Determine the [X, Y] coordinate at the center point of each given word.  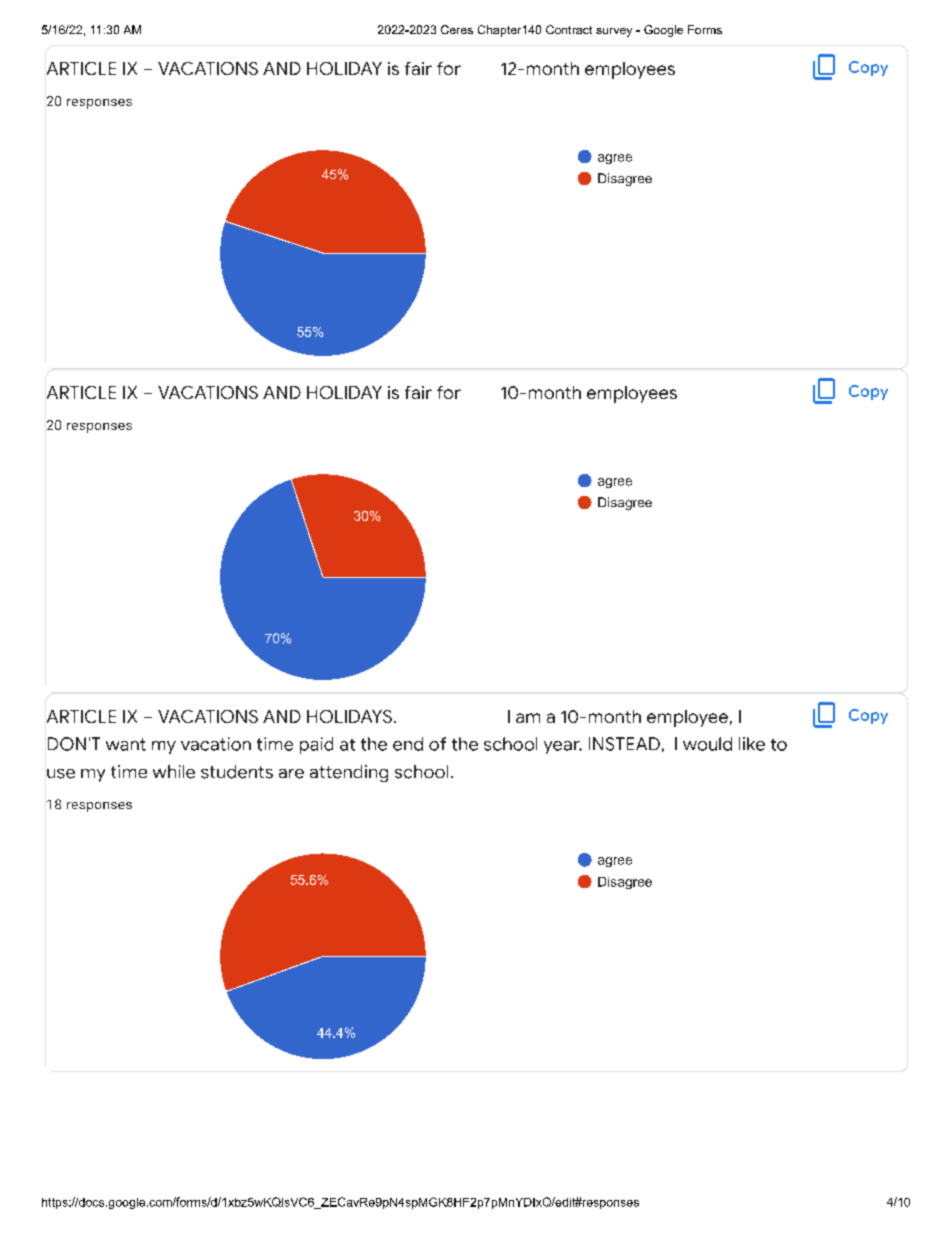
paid [316, 745]
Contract [569, 29]
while [174, 772]
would [707, 744]
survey [614, 32]
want [126, 744]
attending [349, 773]
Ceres [457, 29]
